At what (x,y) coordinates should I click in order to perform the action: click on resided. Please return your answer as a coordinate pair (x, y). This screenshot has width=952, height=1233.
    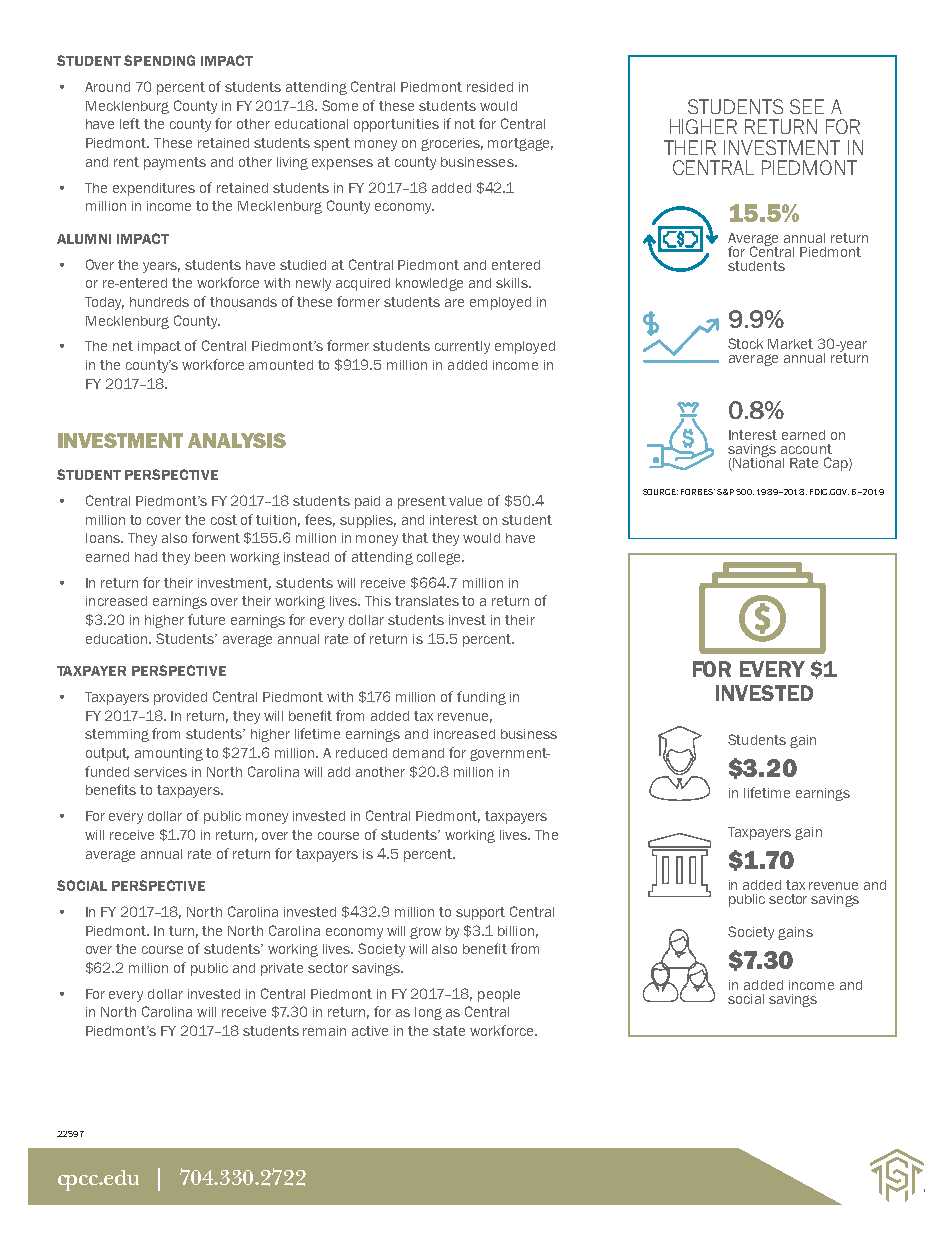
    Looking at the image, I should click on (490, 87).
